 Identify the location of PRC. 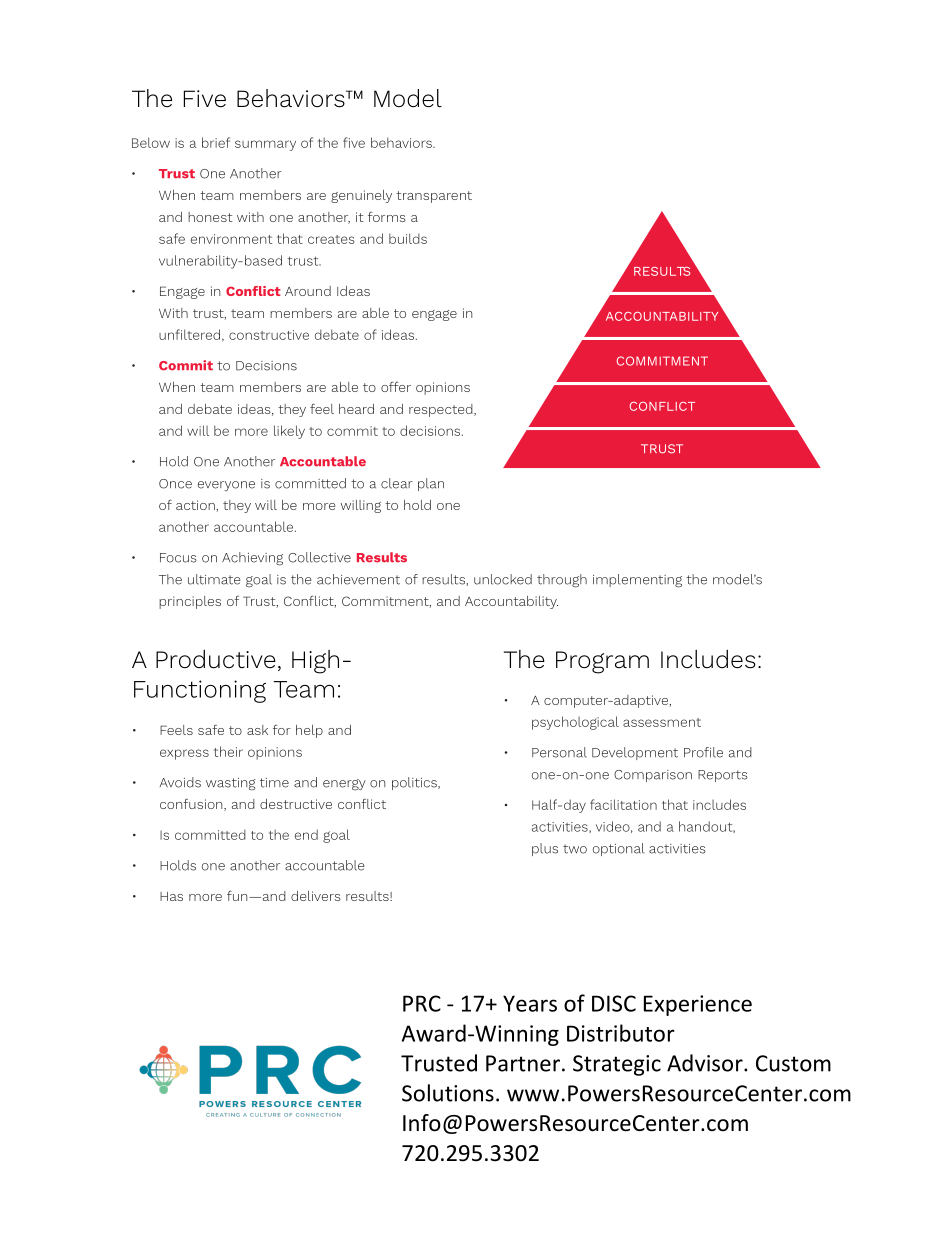
(422, 1003).
